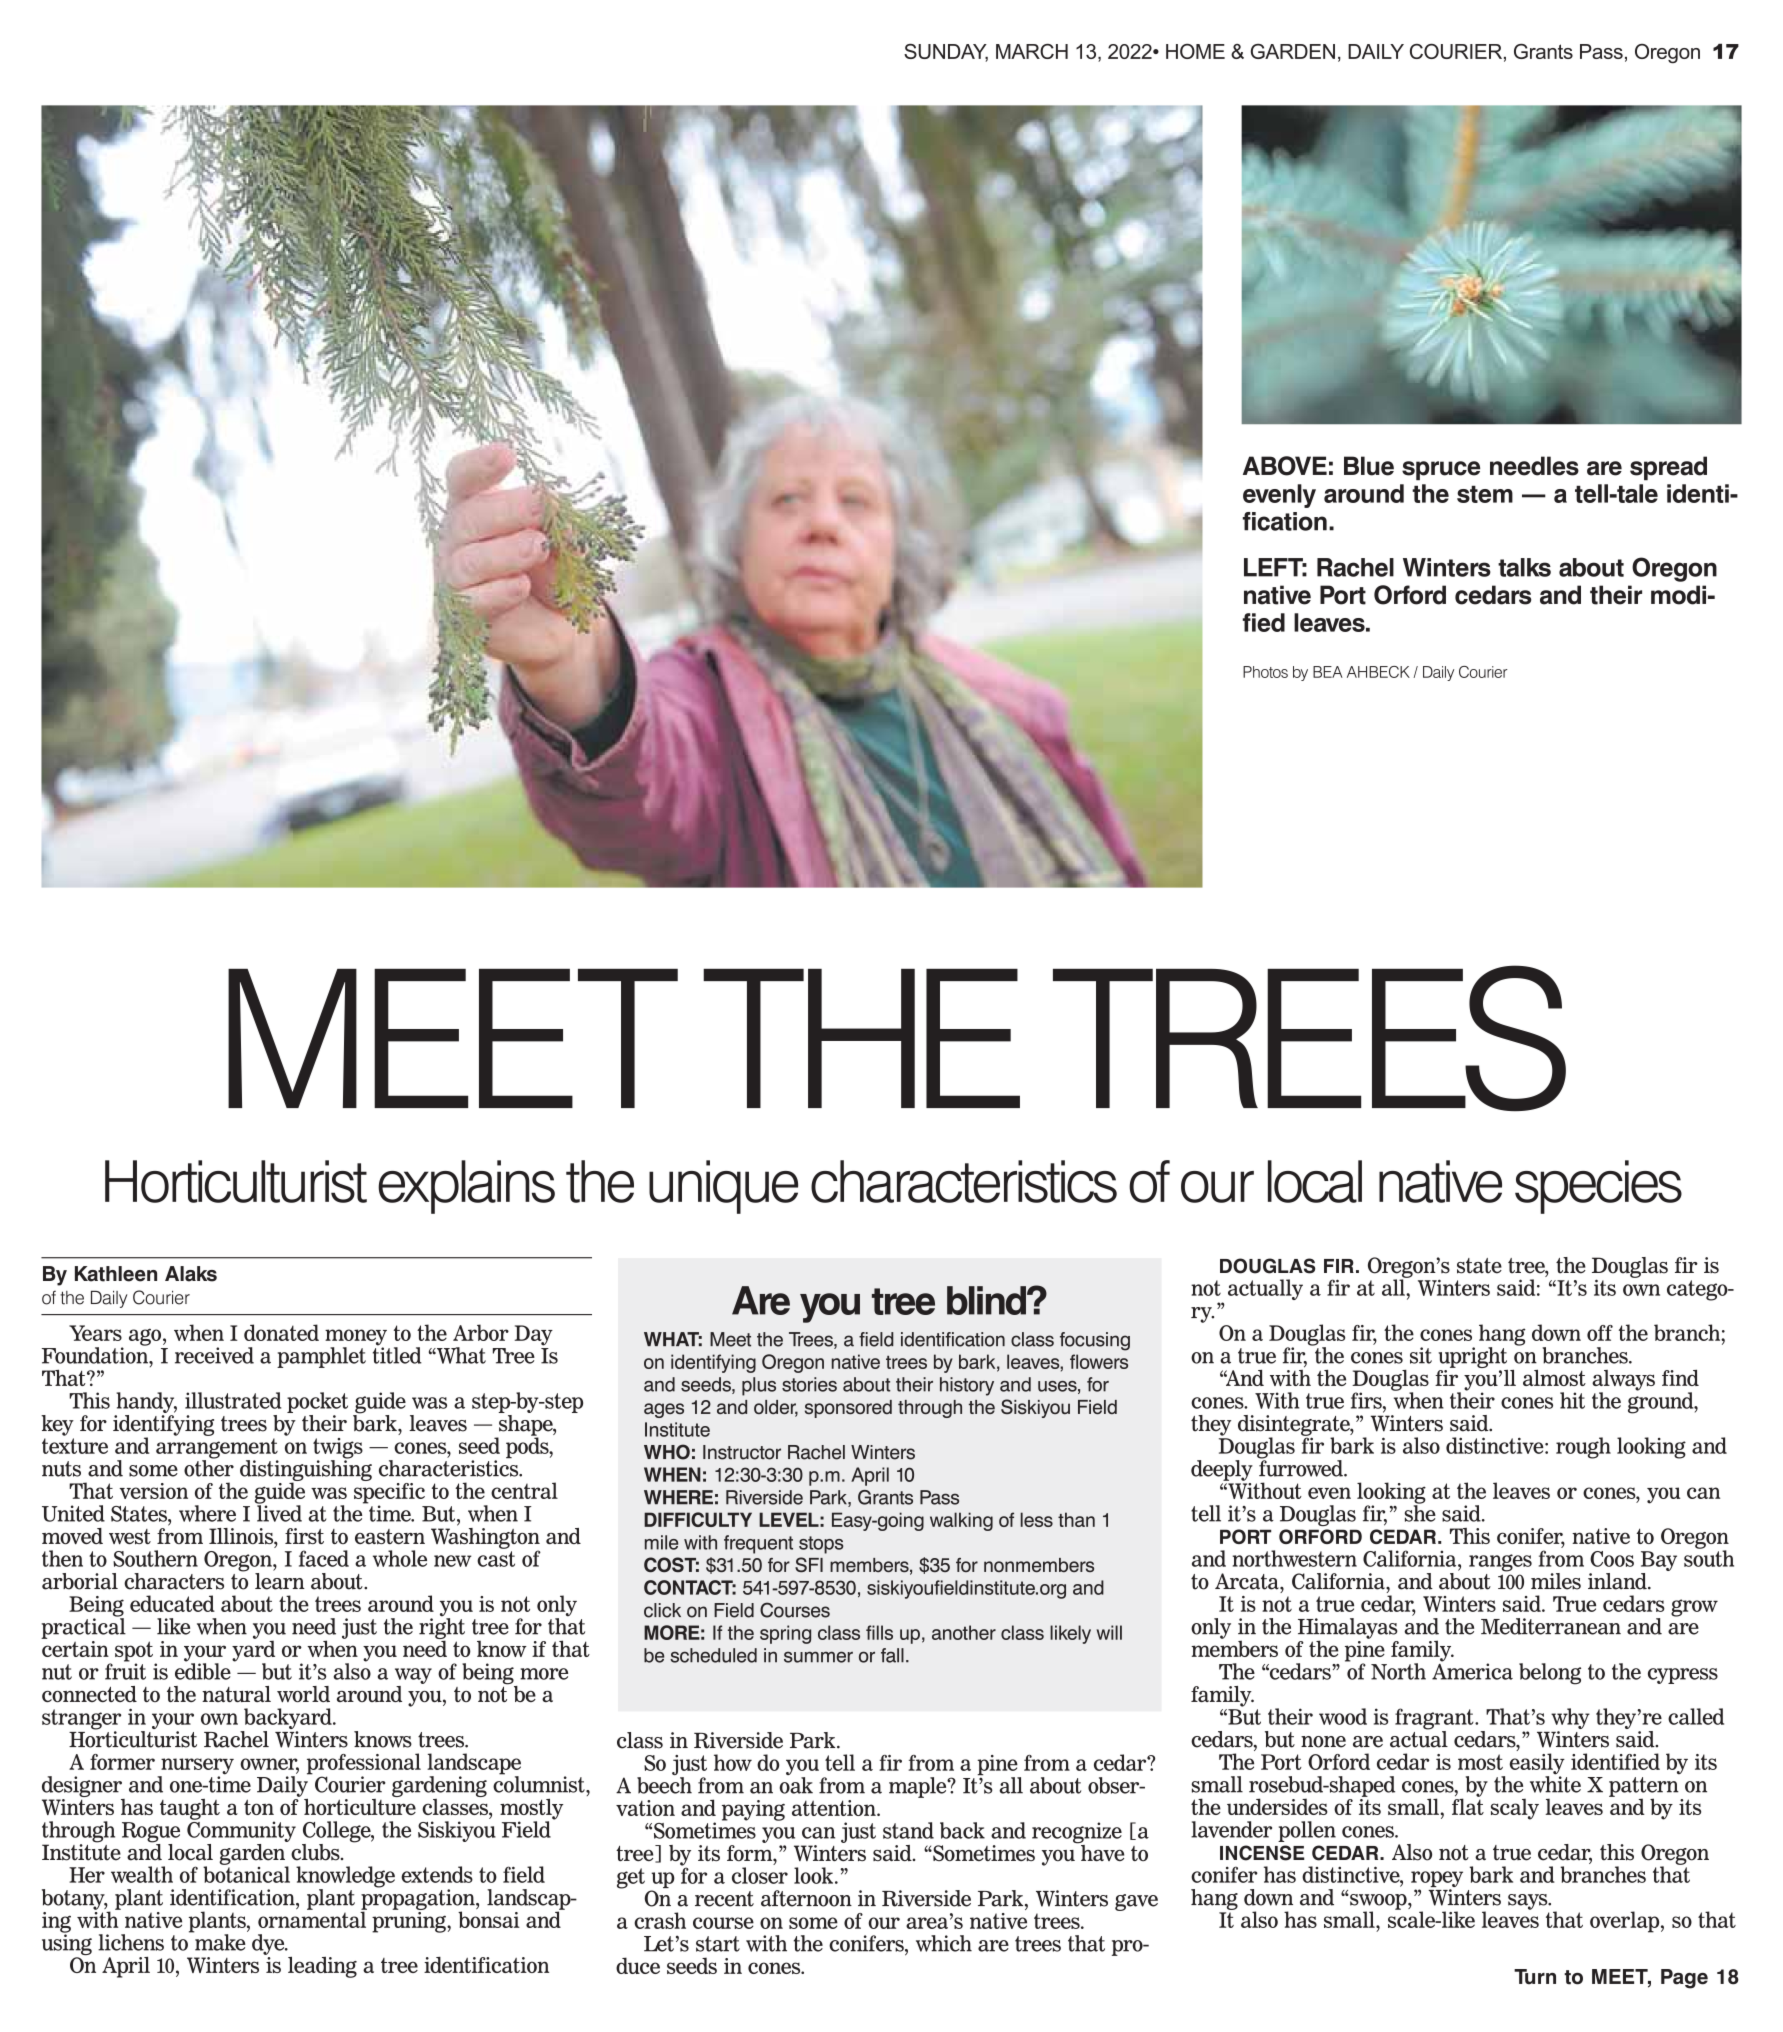 The image size is (1783, 2032). I want to click on she, so click(1420, 1512).
